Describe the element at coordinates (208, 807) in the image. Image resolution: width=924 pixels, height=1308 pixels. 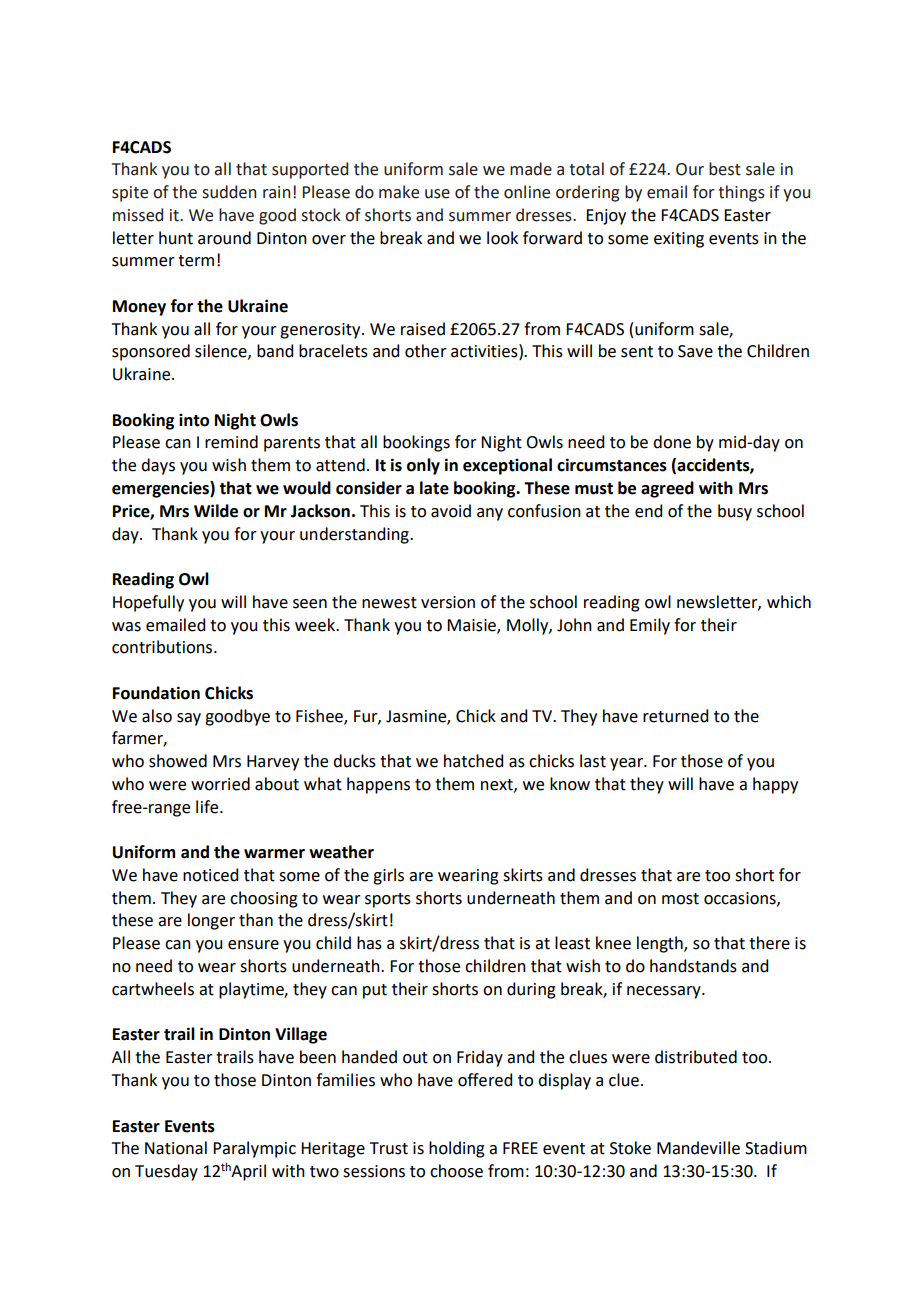
I see `life` at that location.
